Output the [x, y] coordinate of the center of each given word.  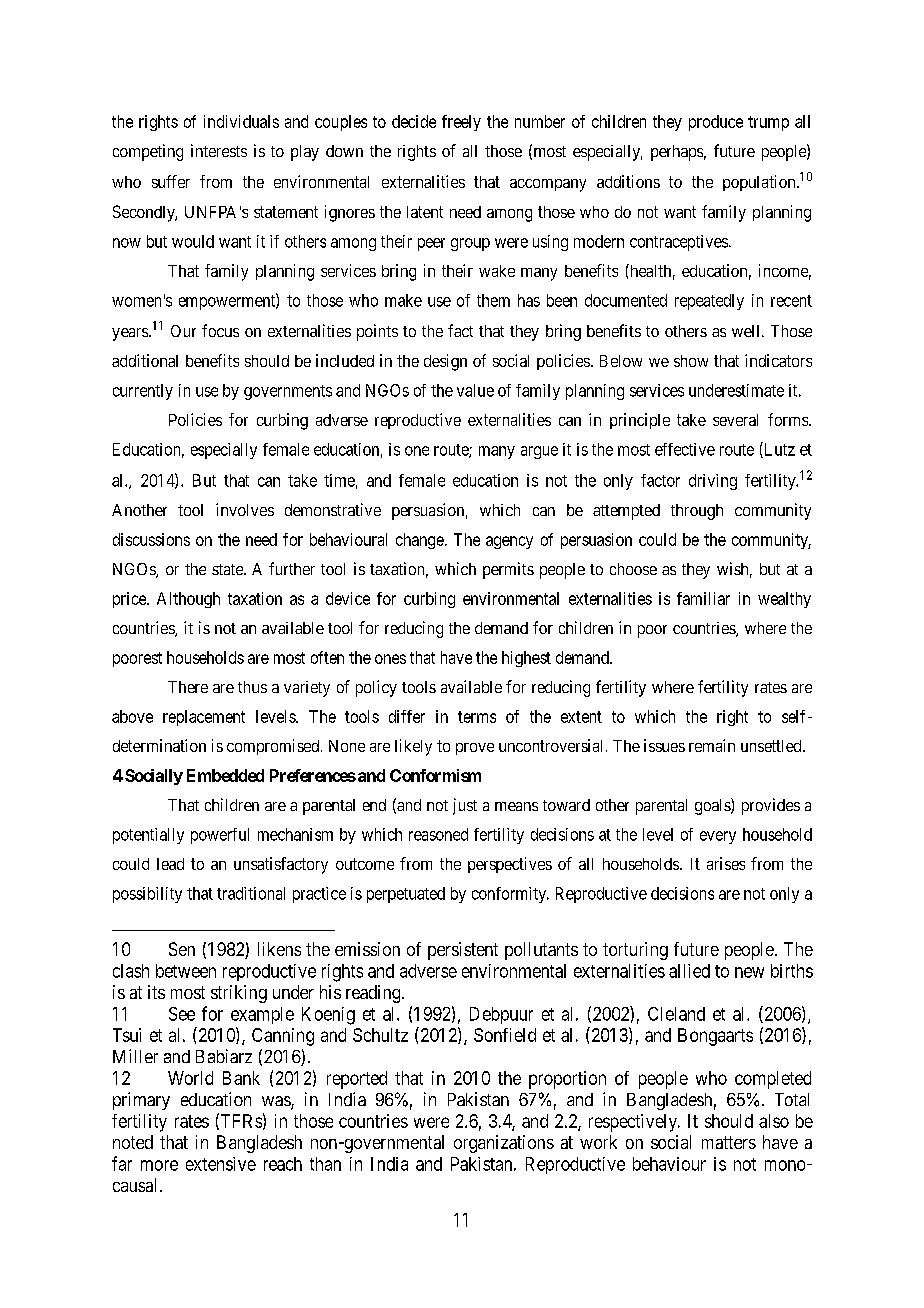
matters [729, 1142]
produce [716, 123]
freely [461, 123]
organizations [504, 1144]
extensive [221, 1164]
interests [219, 150]
